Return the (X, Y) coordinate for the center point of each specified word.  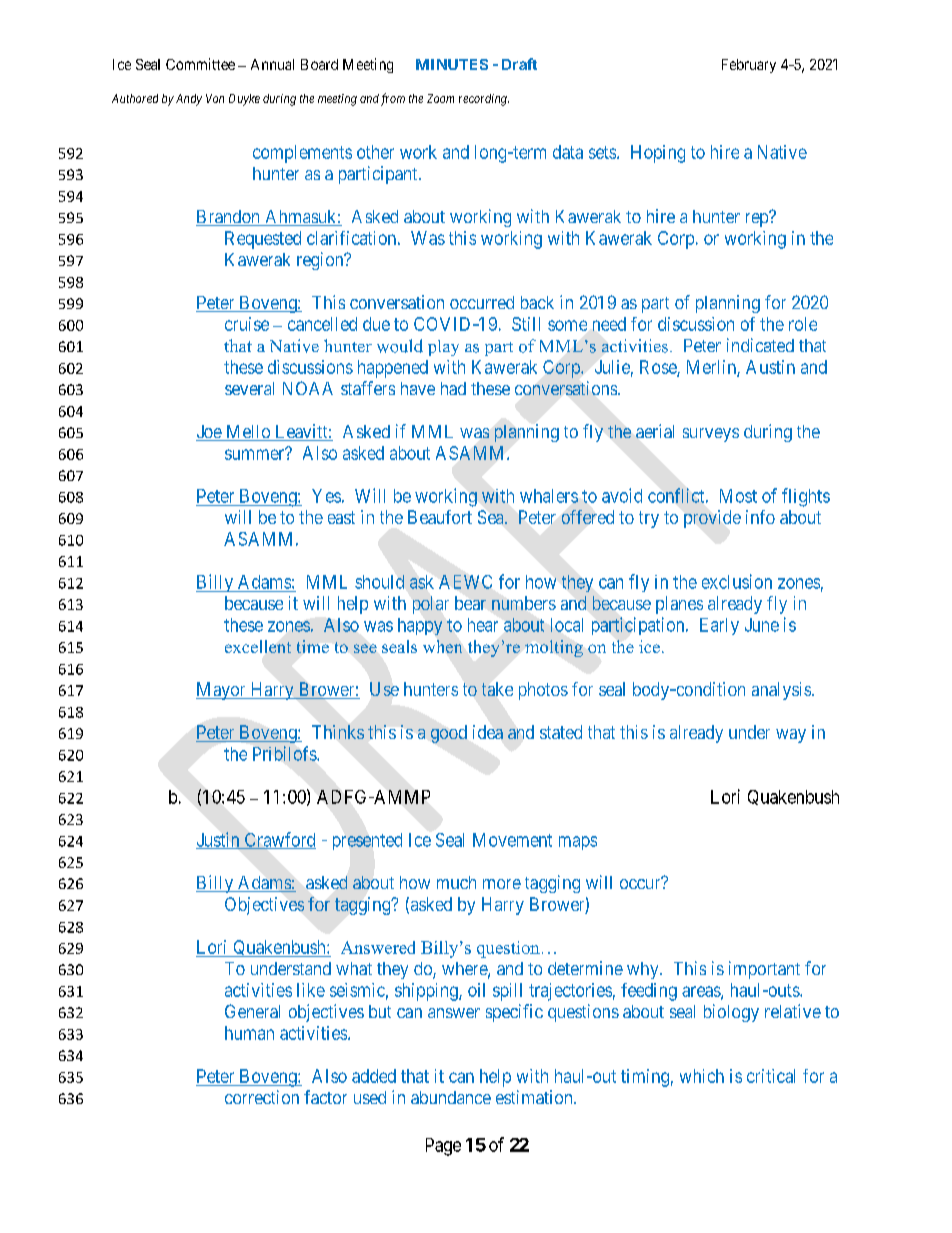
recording (484, 100)
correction (262, 1097)
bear (470, 603)
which (702, 1076)
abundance (451, 1097)
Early (719, 626)
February (749, 66)
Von (215, 98)
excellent (258, 646)
